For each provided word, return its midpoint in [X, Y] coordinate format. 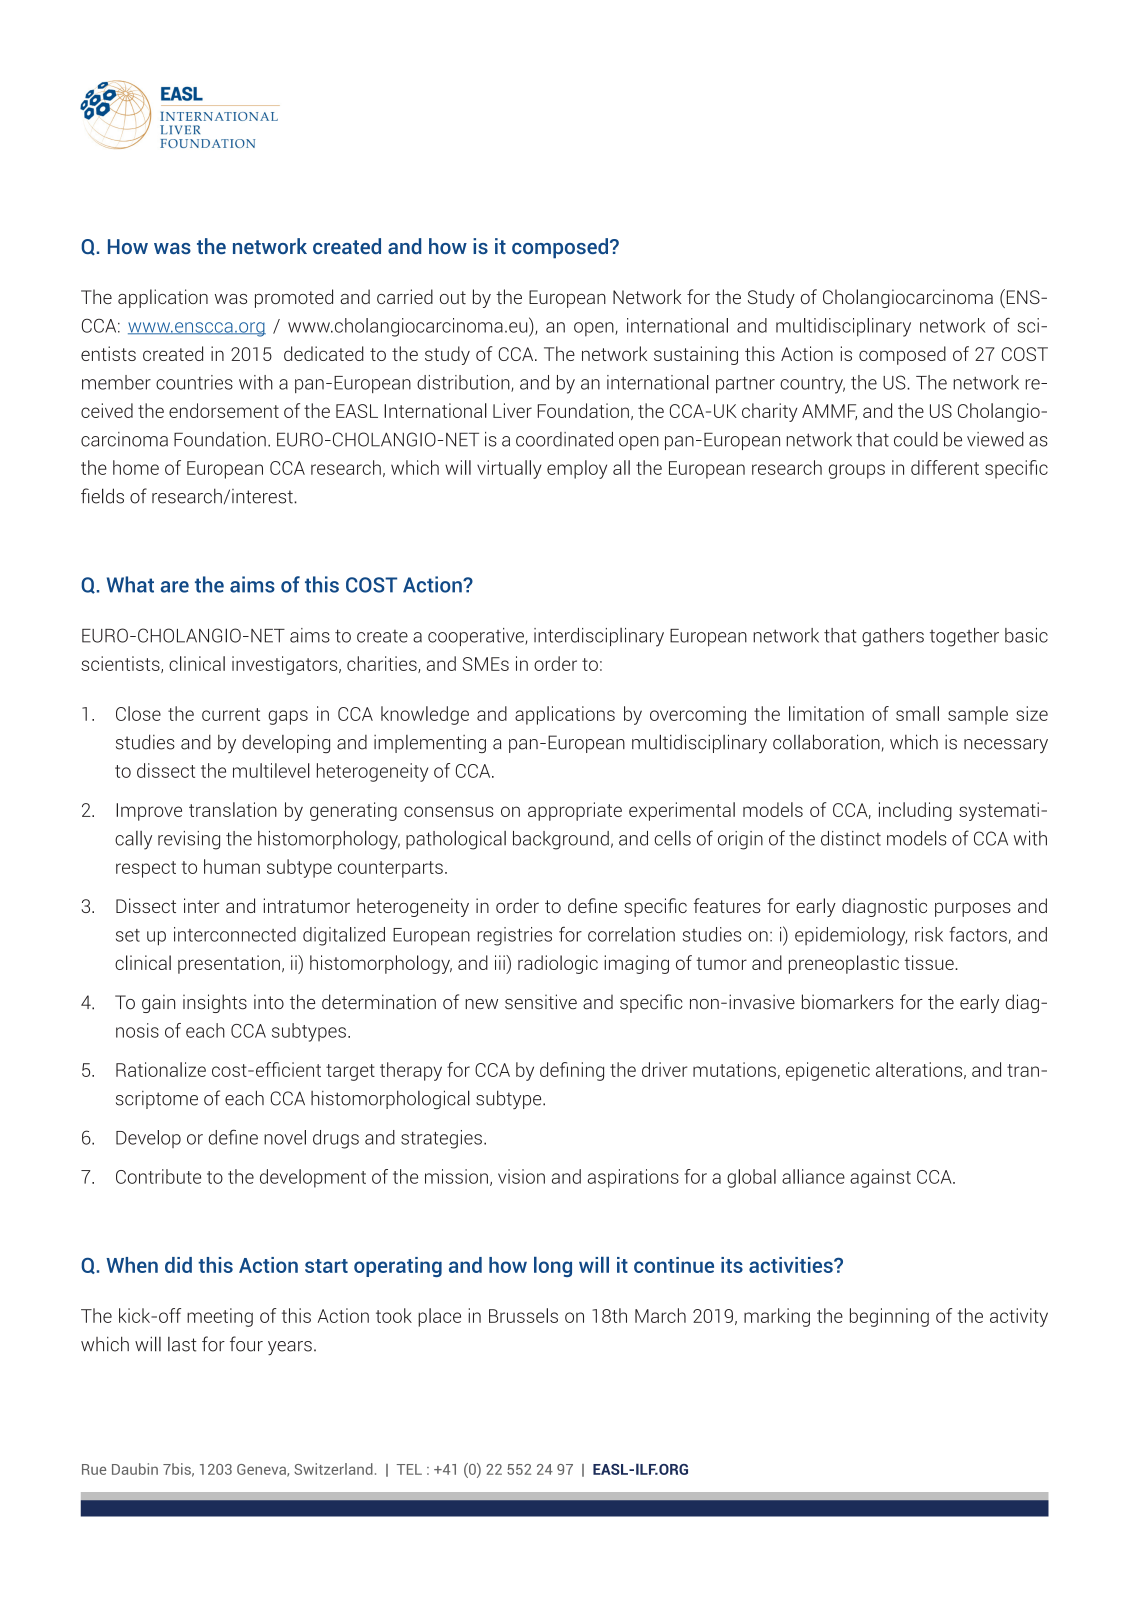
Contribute [158, 1176]
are [175, 587]
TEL [409, 1469]
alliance [813, 1176]
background [561, 840]
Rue [94, 1469]
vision [521, 1176]
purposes [973, 909]
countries [194, 382]
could [916, 439]
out [453, 297]
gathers [893, 637]
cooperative [477, 637]
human [232, 866]
